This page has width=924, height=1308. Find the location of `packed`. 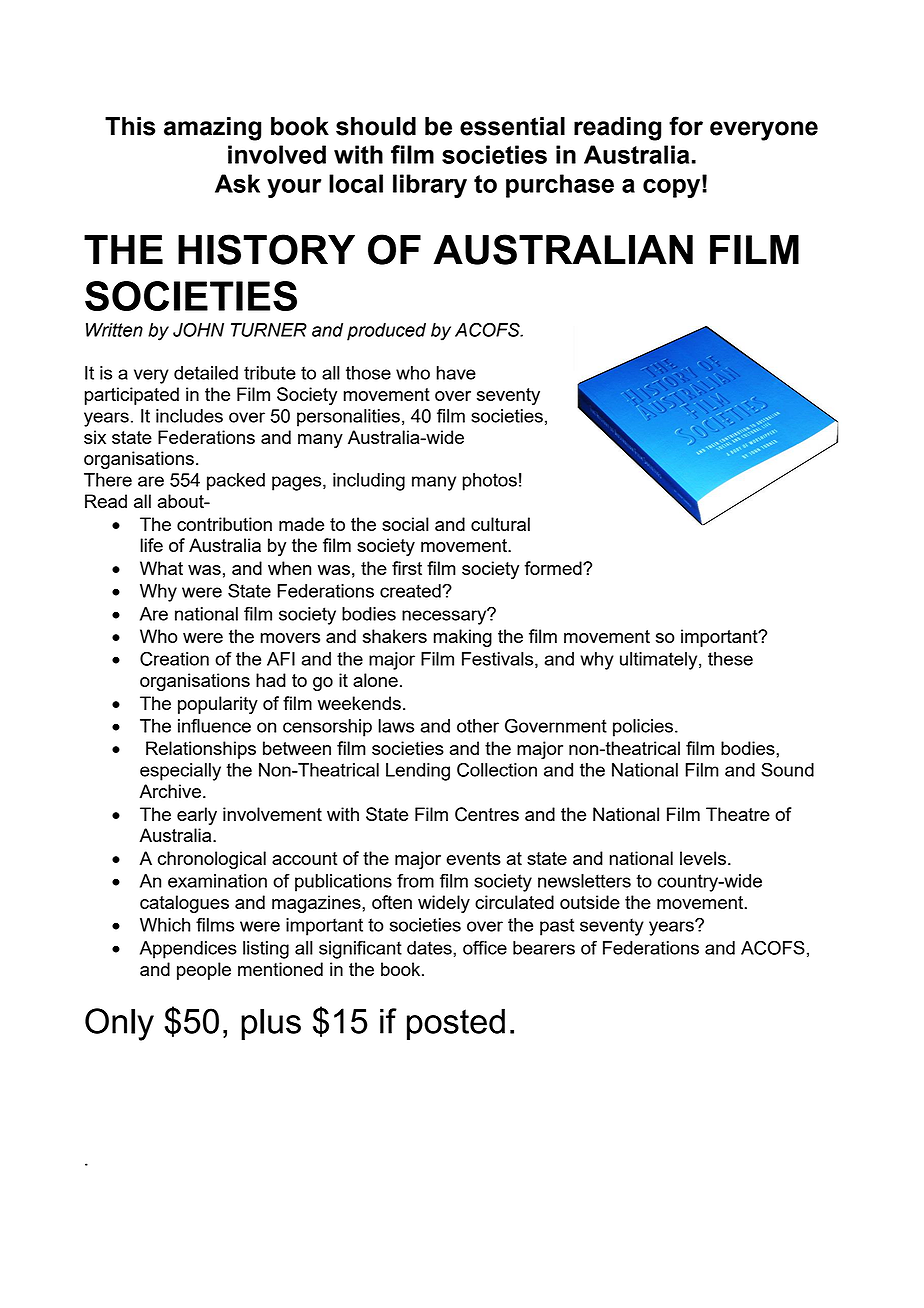

packed is located at coordinates (236, 482).
